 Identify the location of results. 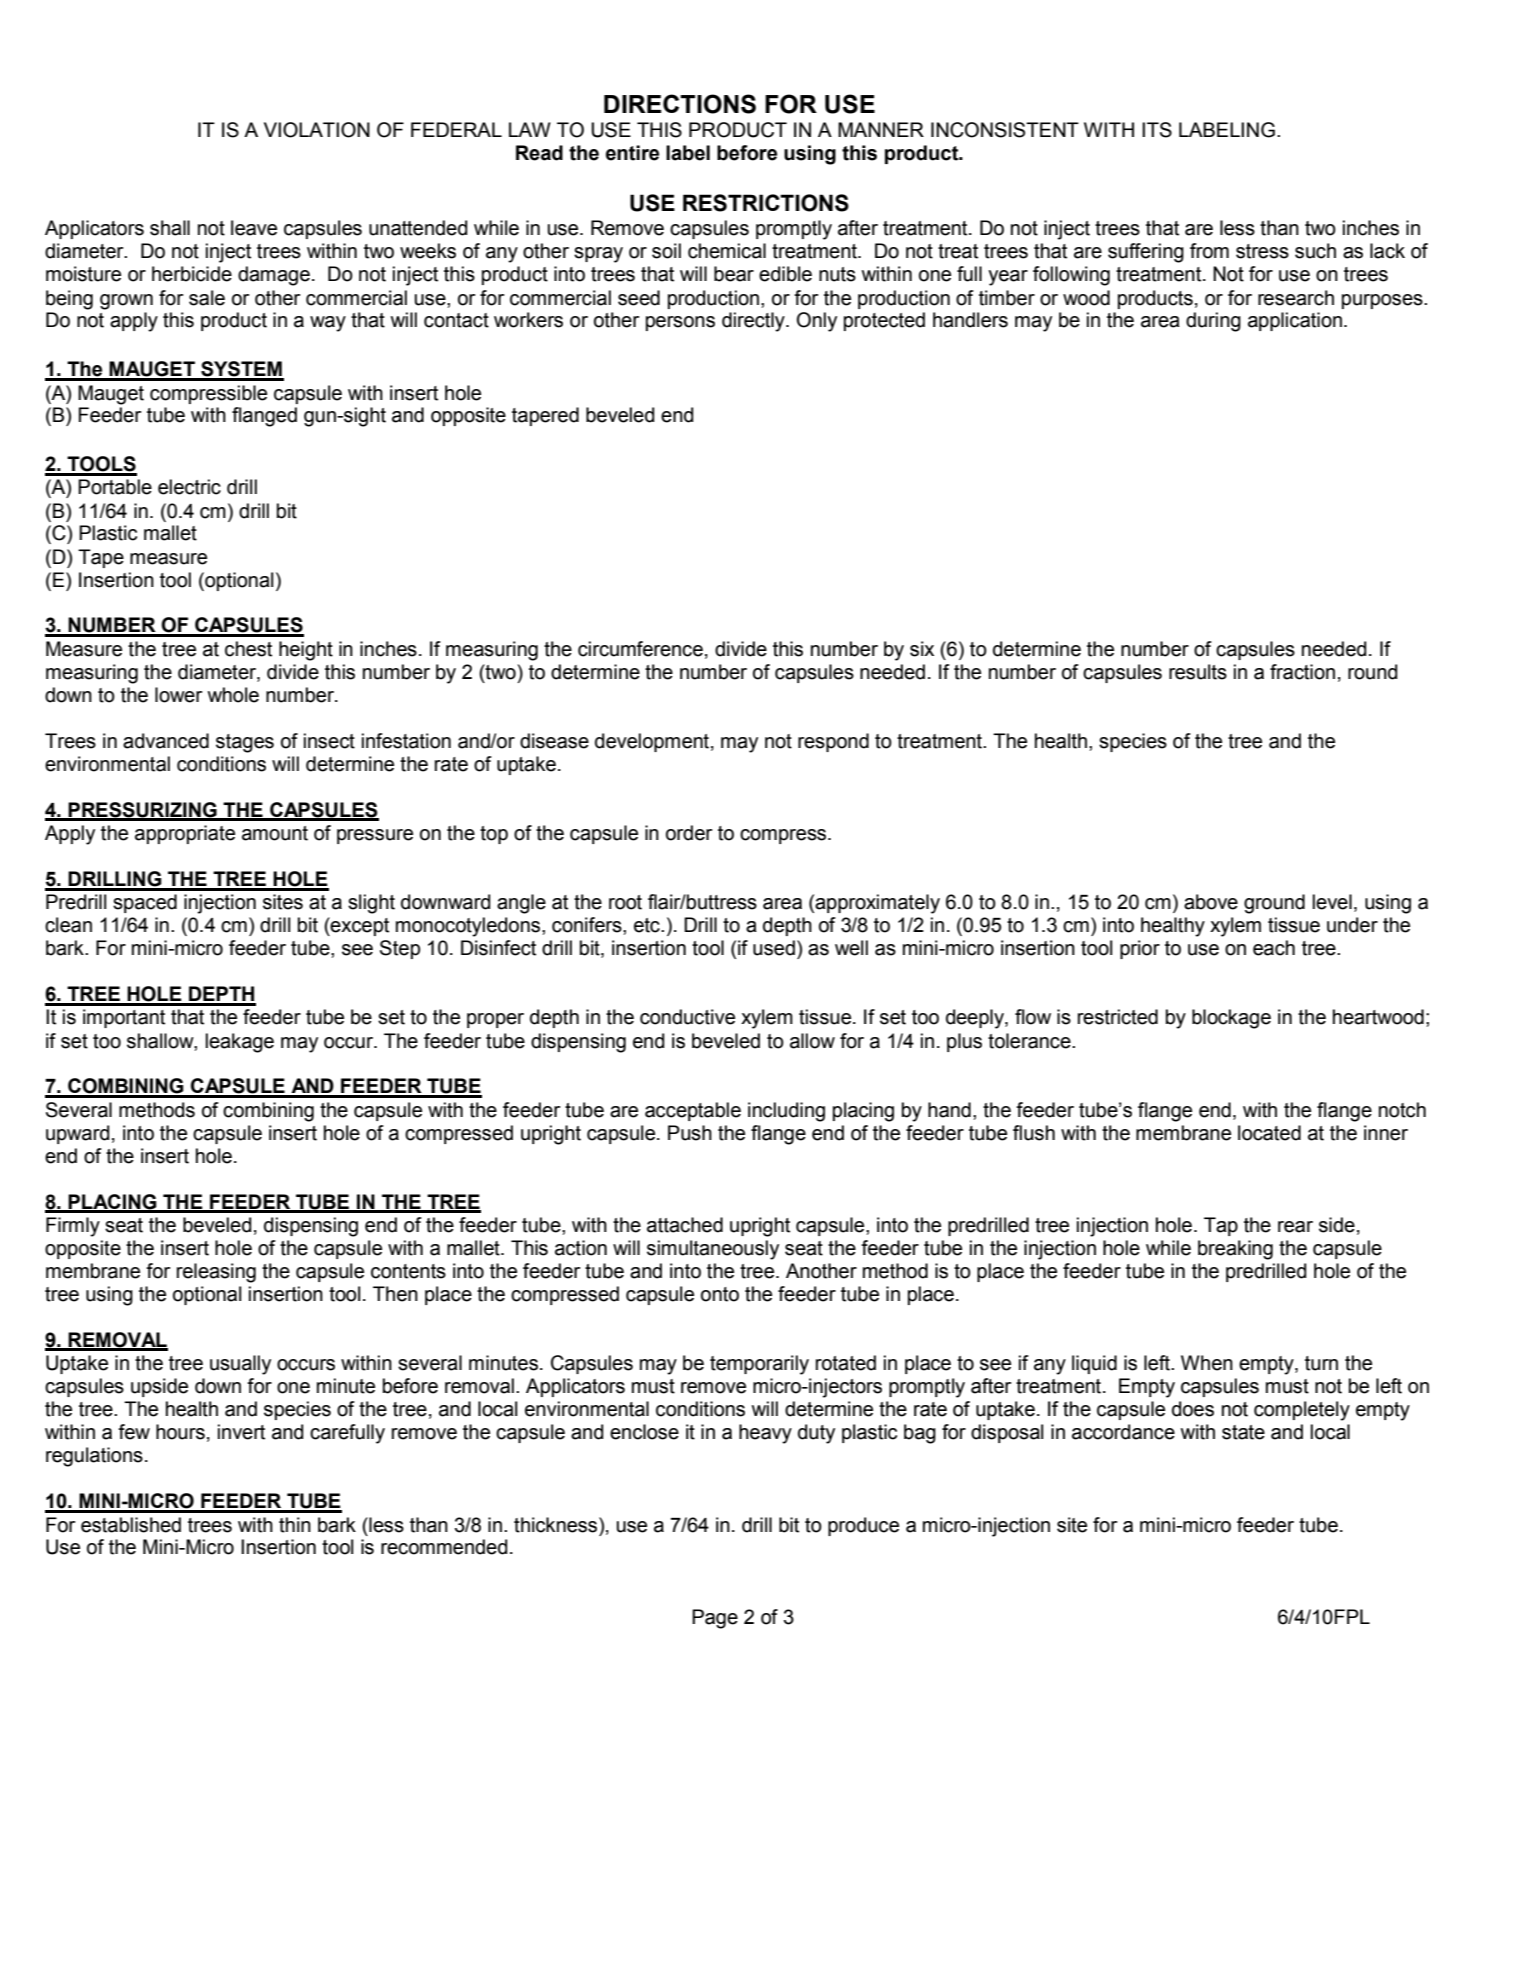
(1198, 672).
